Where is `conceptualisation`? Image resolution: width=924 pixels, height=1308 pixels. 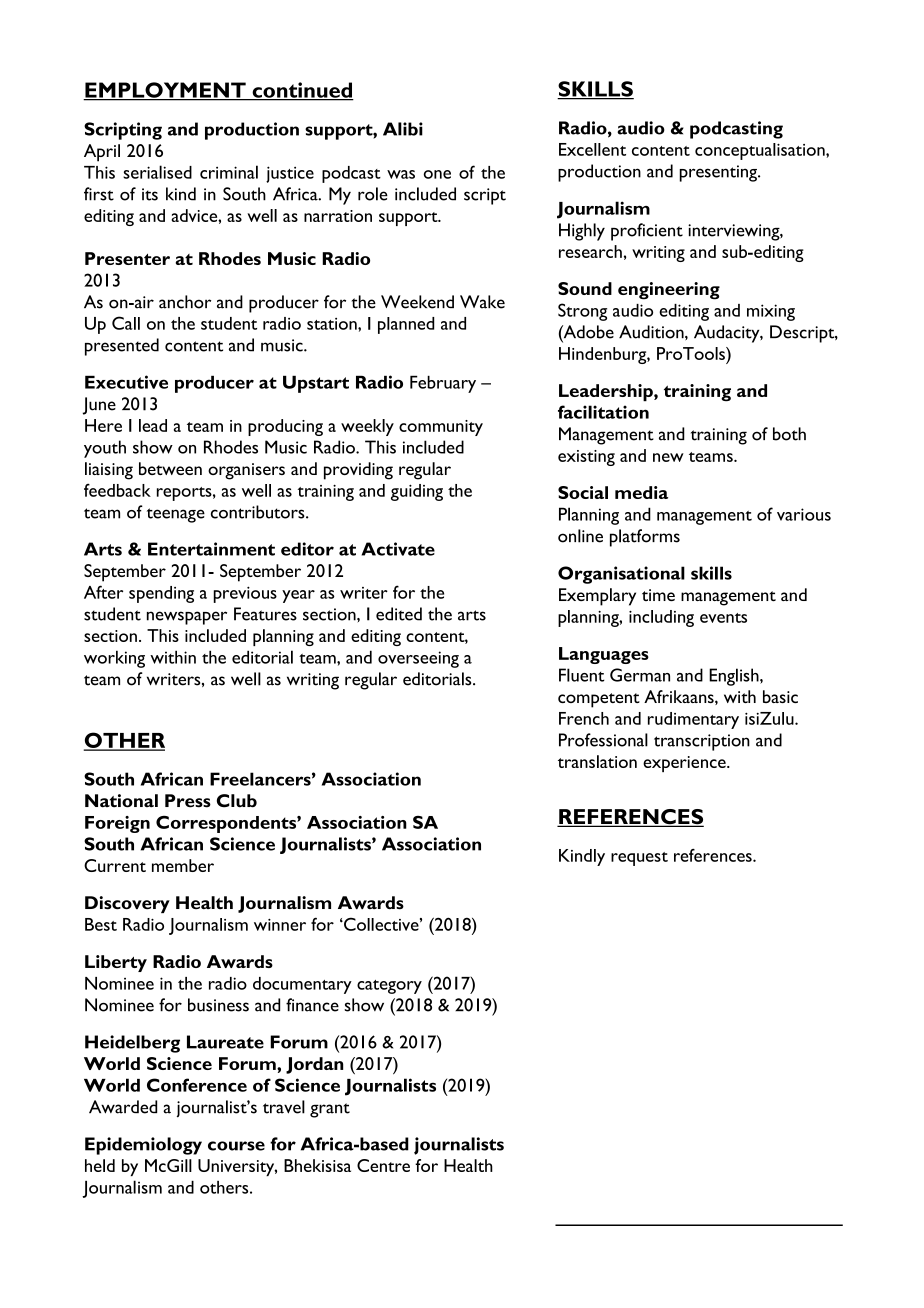
conceptualisation is located at coordinates (761, 151).
